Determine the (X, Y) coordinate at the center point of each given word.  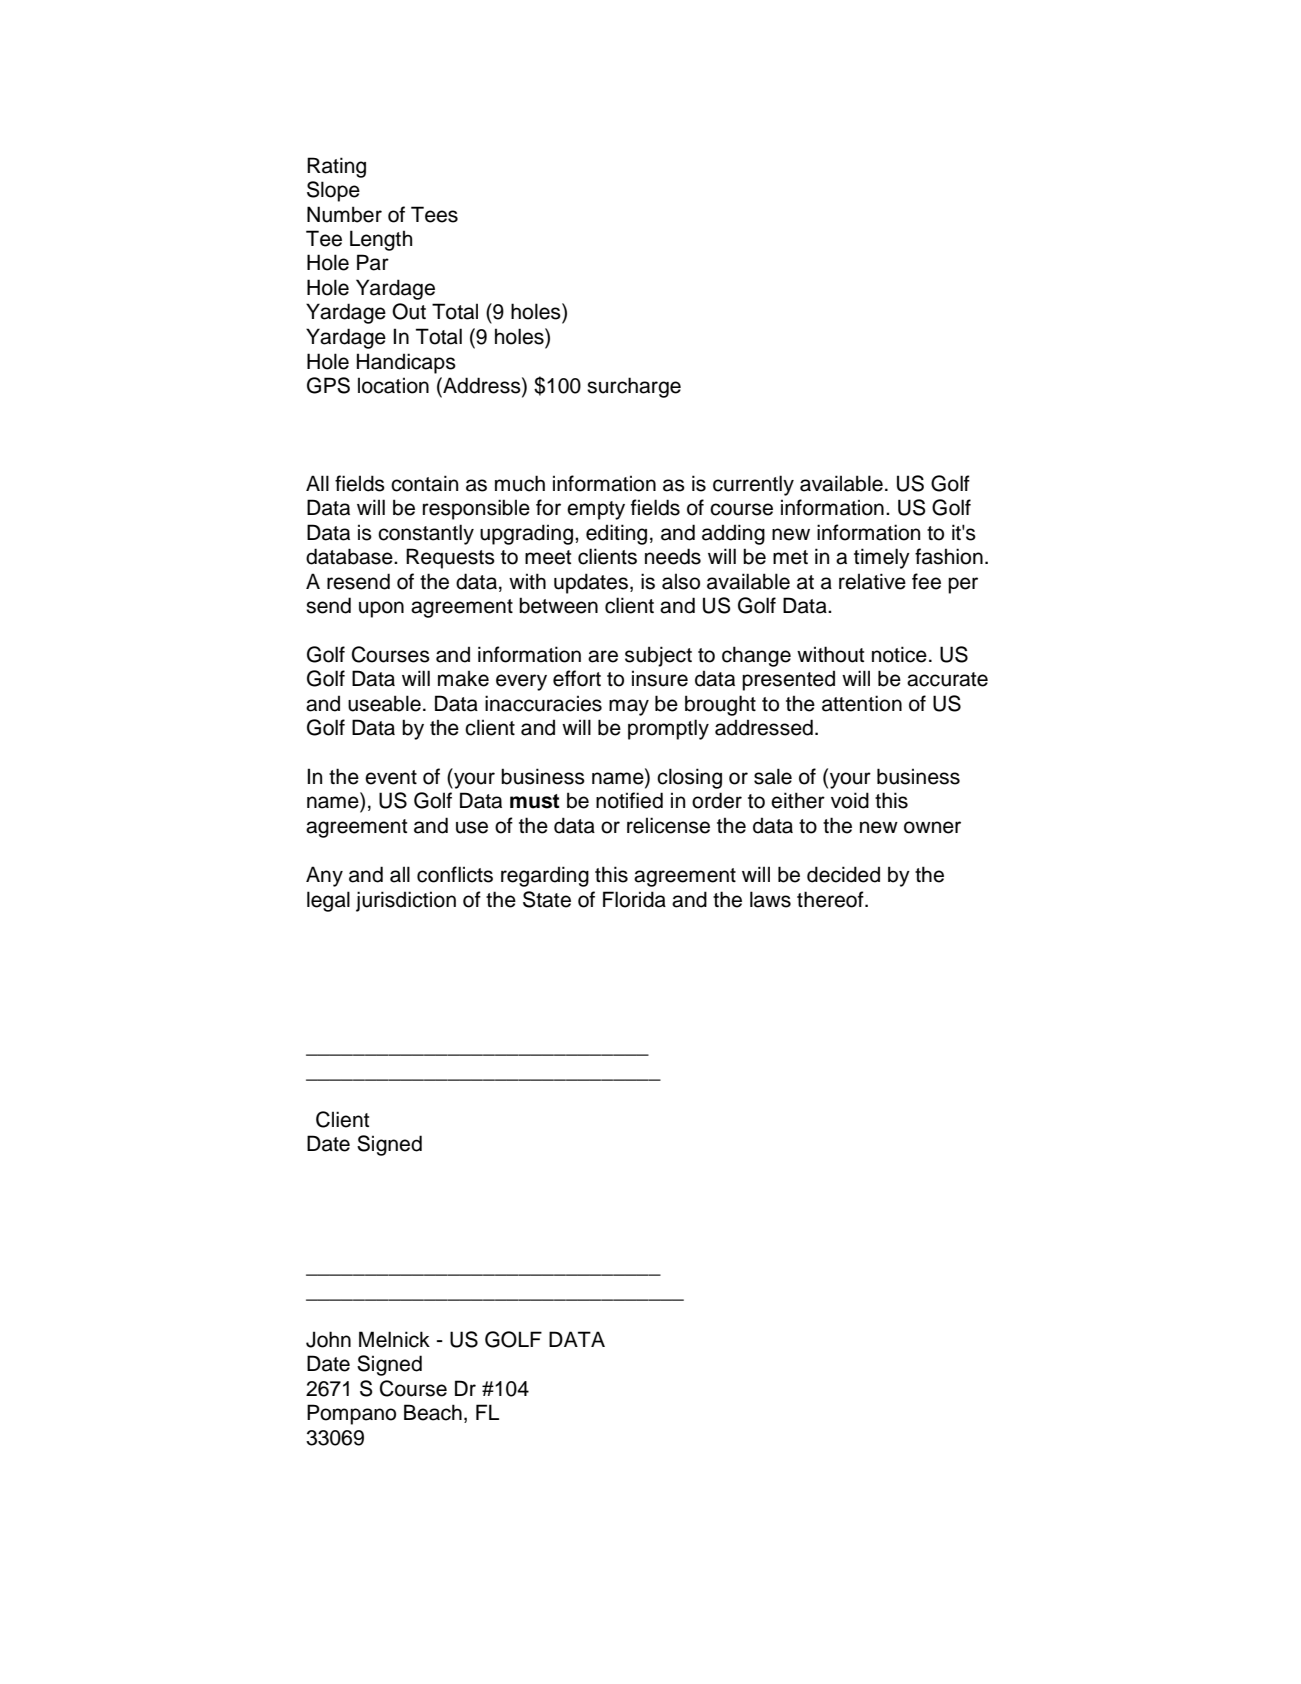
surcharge (634, 387)
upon (381, 609)
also (681, 581)
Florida (634, 899)
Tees (434, 214)
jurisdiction (406, 901)
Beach (433, 1412)
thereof (831, 899)
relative (872, 581)
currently (753, 485)
